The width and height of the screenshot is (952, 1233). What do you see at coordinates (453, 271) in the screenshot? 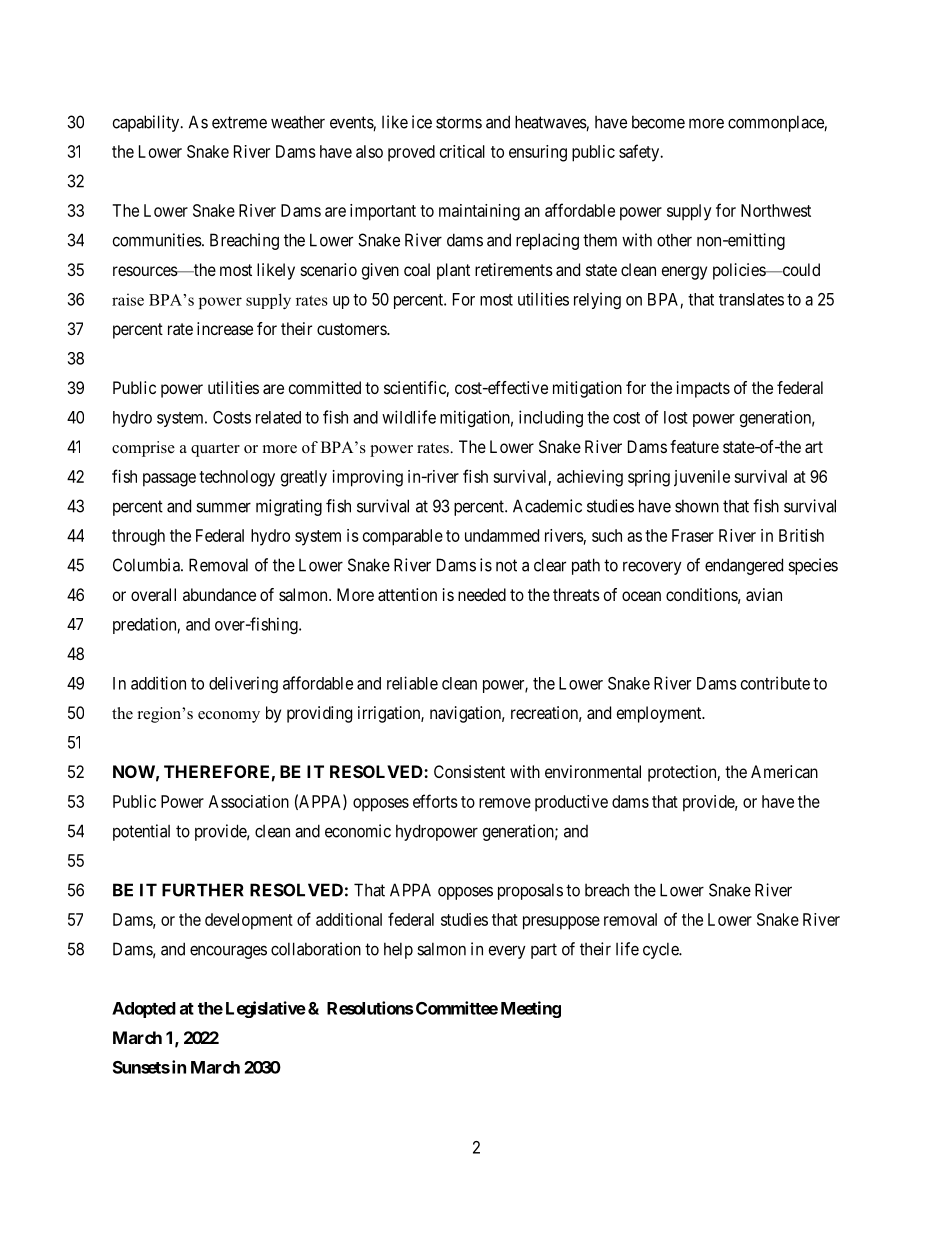
I see `plant` at bounding box center [453, 271].
